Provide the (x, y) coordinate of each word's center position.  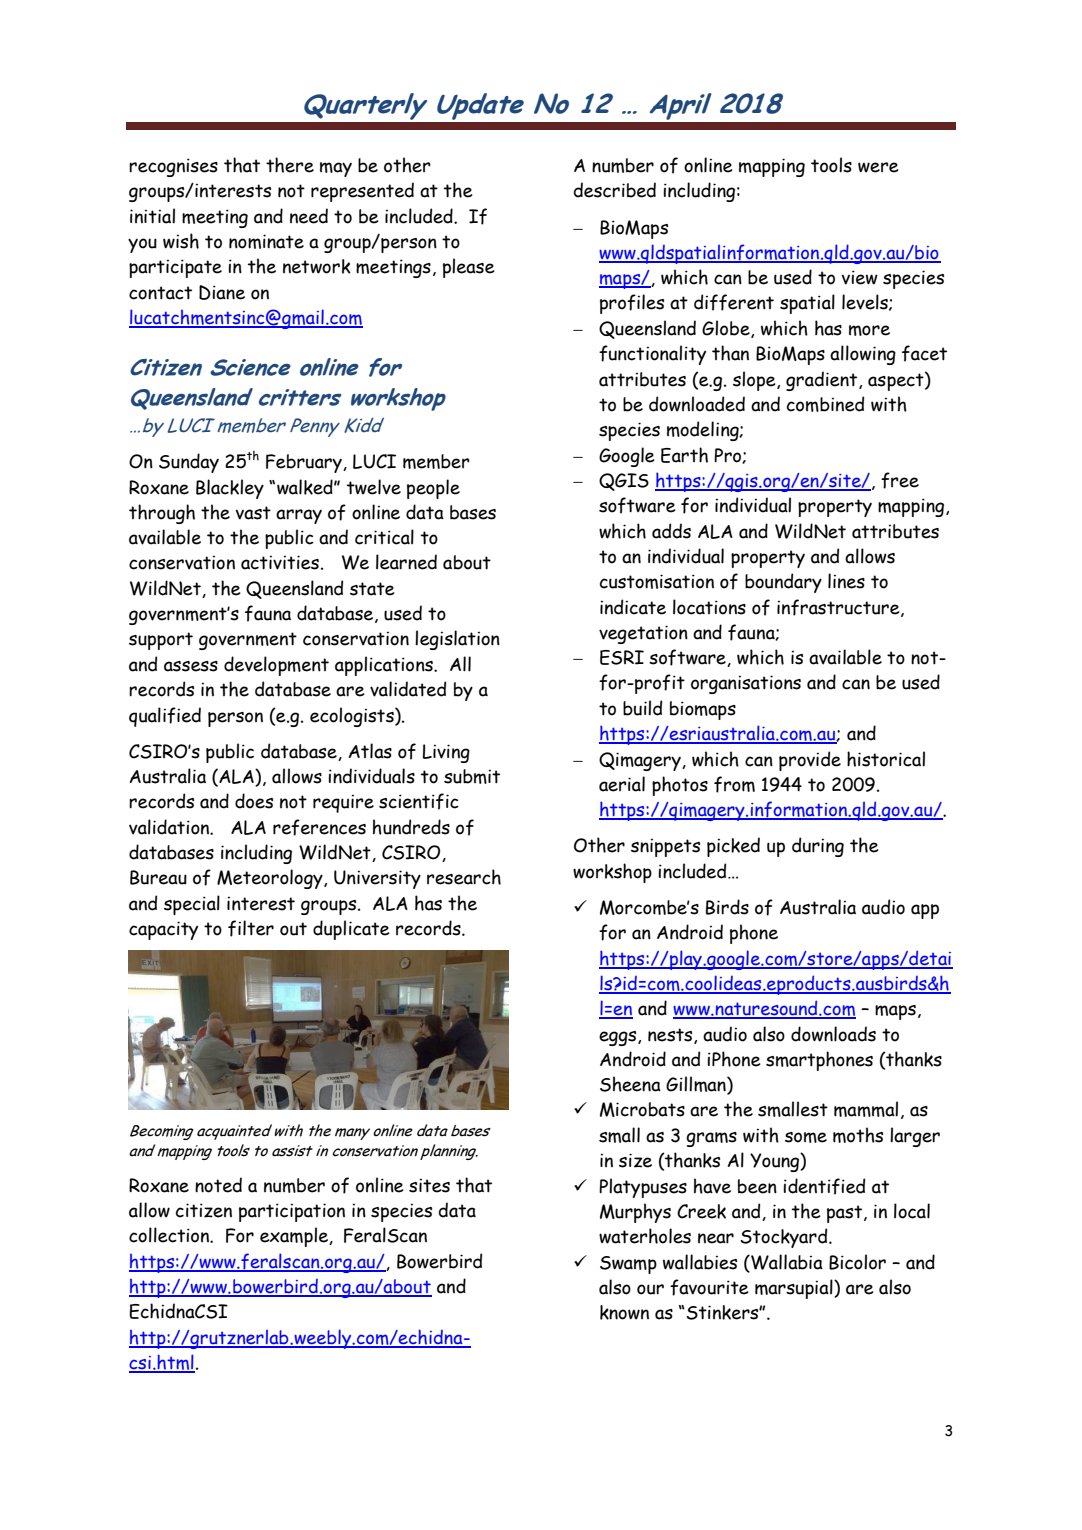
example (295, 1237)
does (254, 801)
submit (472, 776)
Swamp (628, 1265)
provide (810, 761)
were (878, 167)
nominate (266, 241)
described (615, 190)
